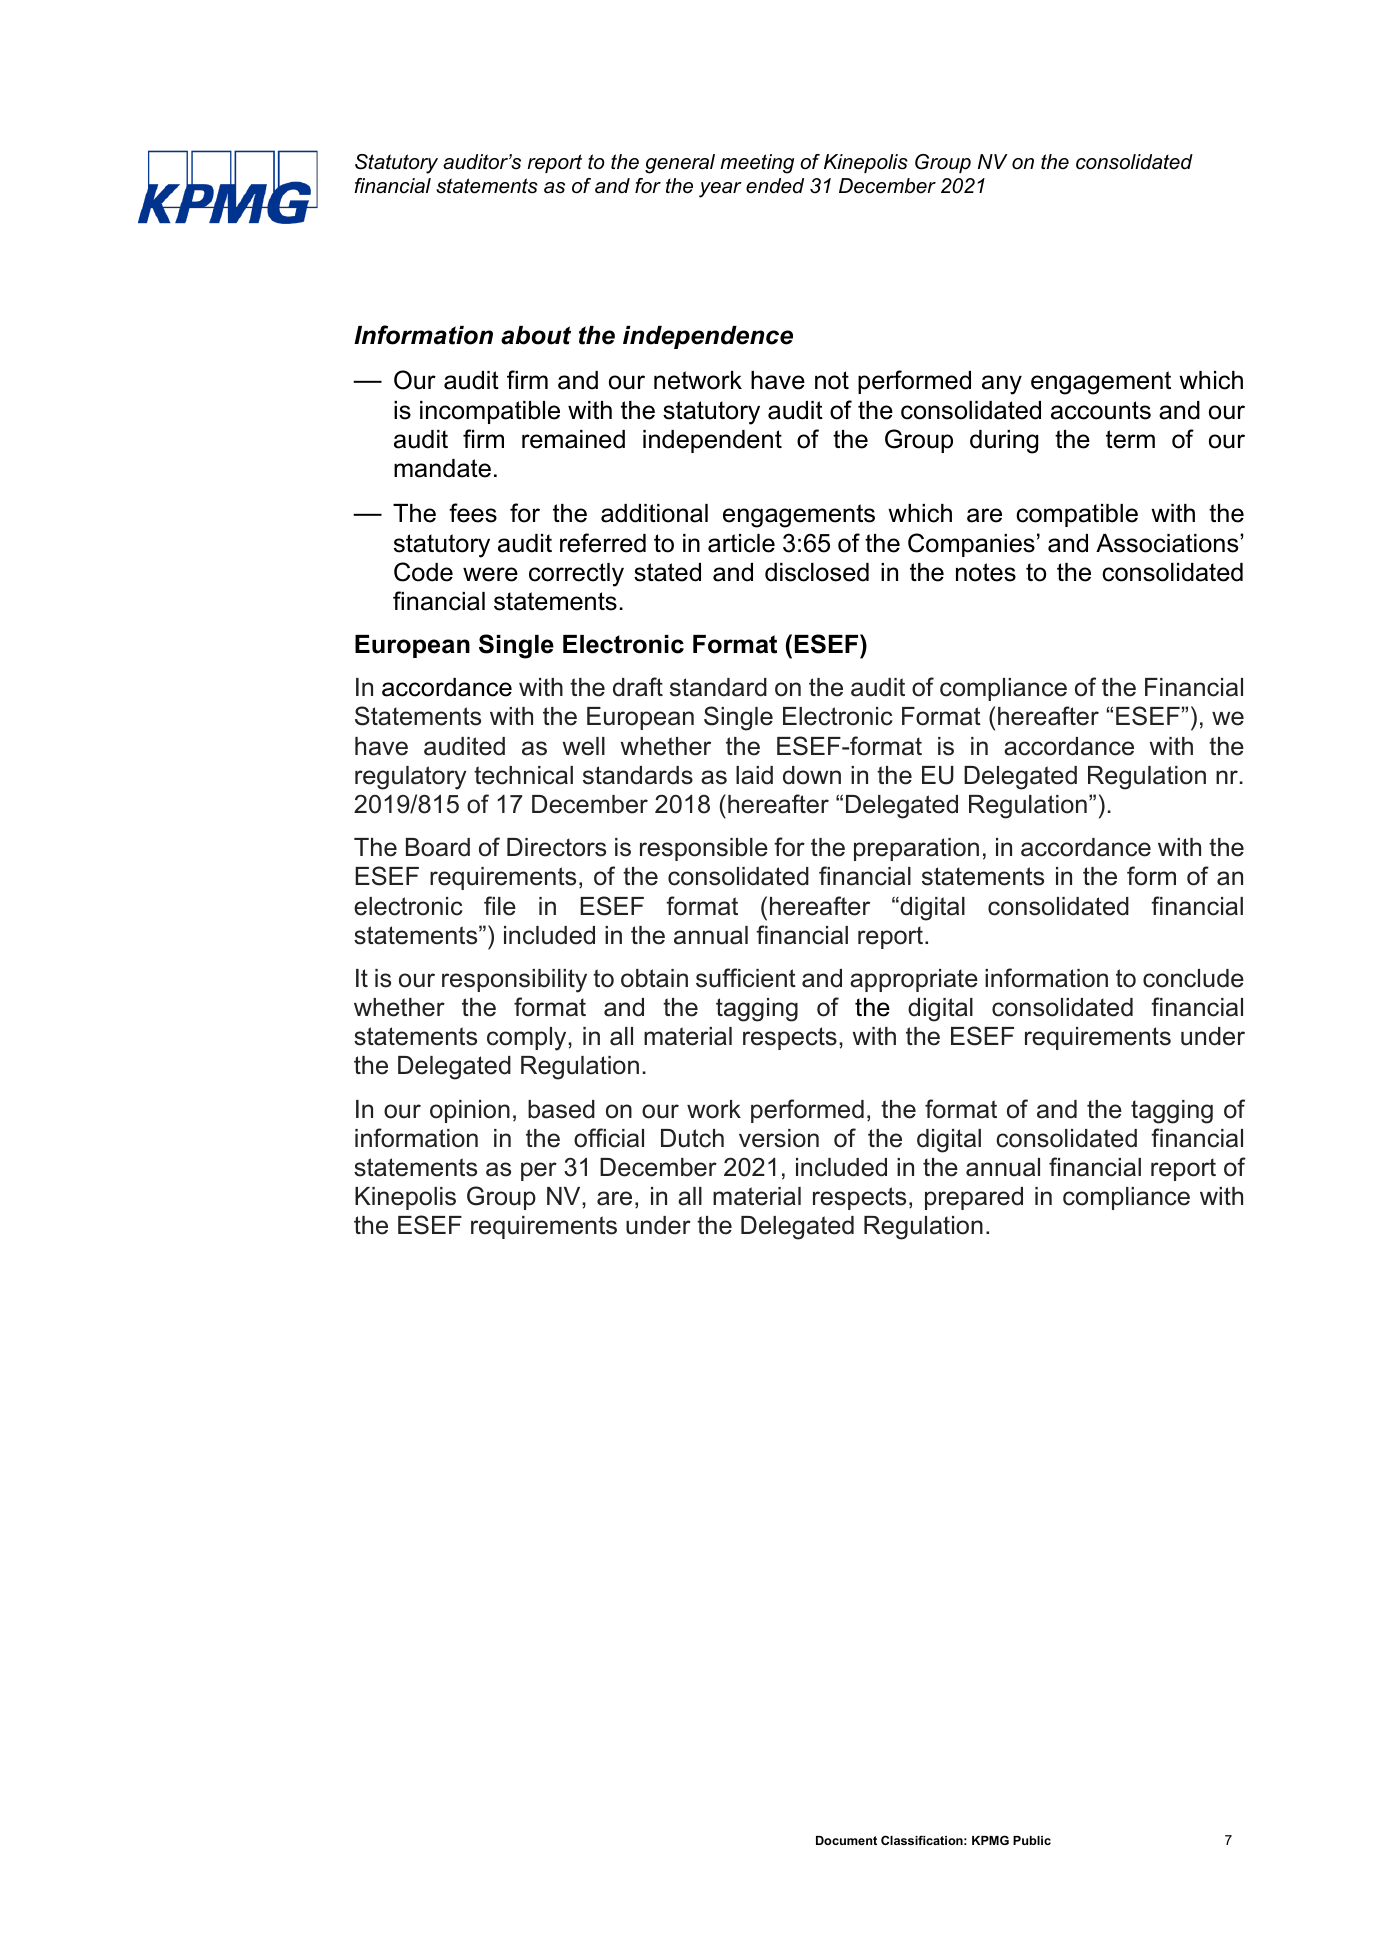  Describe the element at coordinates (974, 1198) in the image. I see `prepared` at that location.
